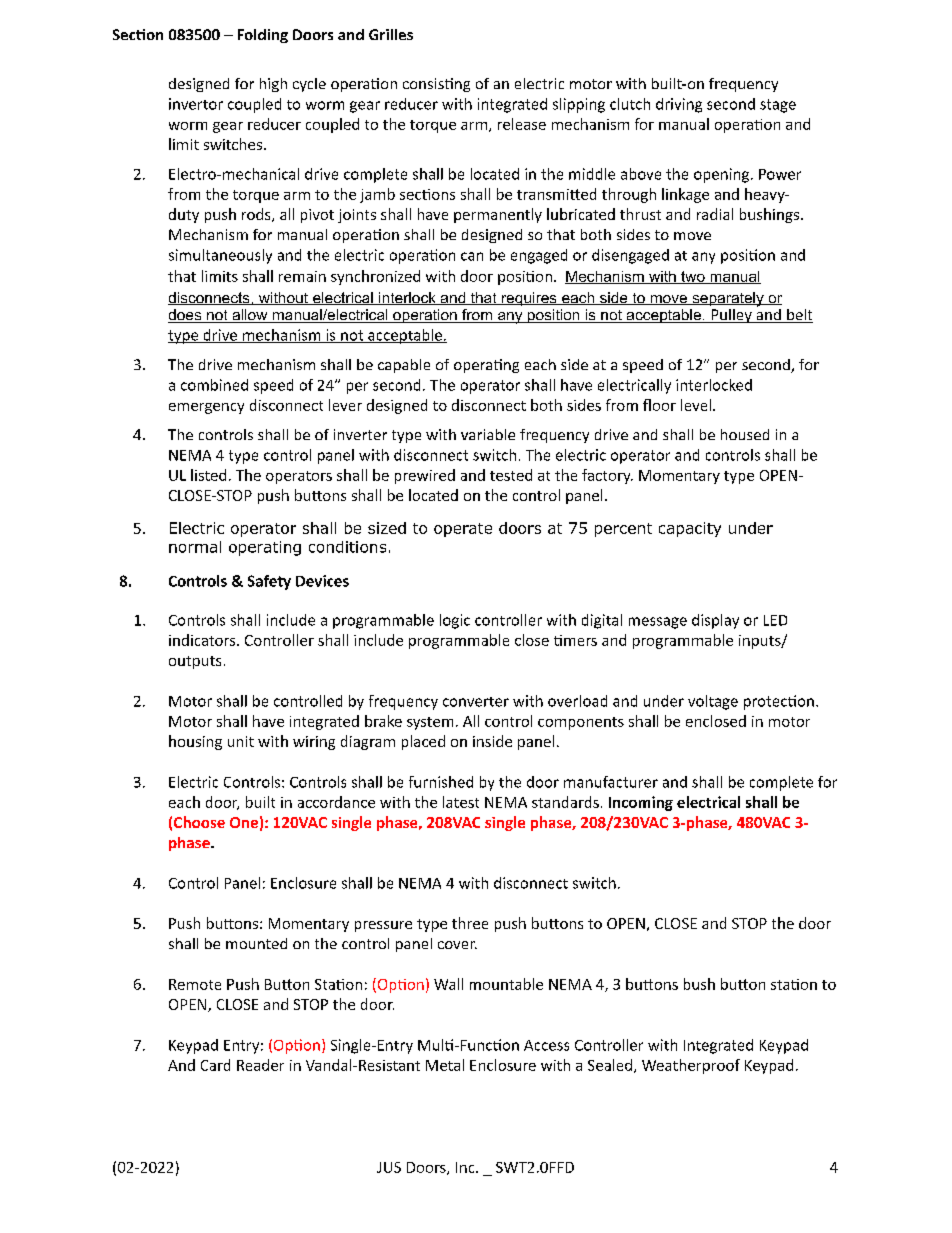 This image has height=1233, width=952. What do you see at coordinates (269, 582) in the image?
I see `Safety` at bounding box center [269, 582].
